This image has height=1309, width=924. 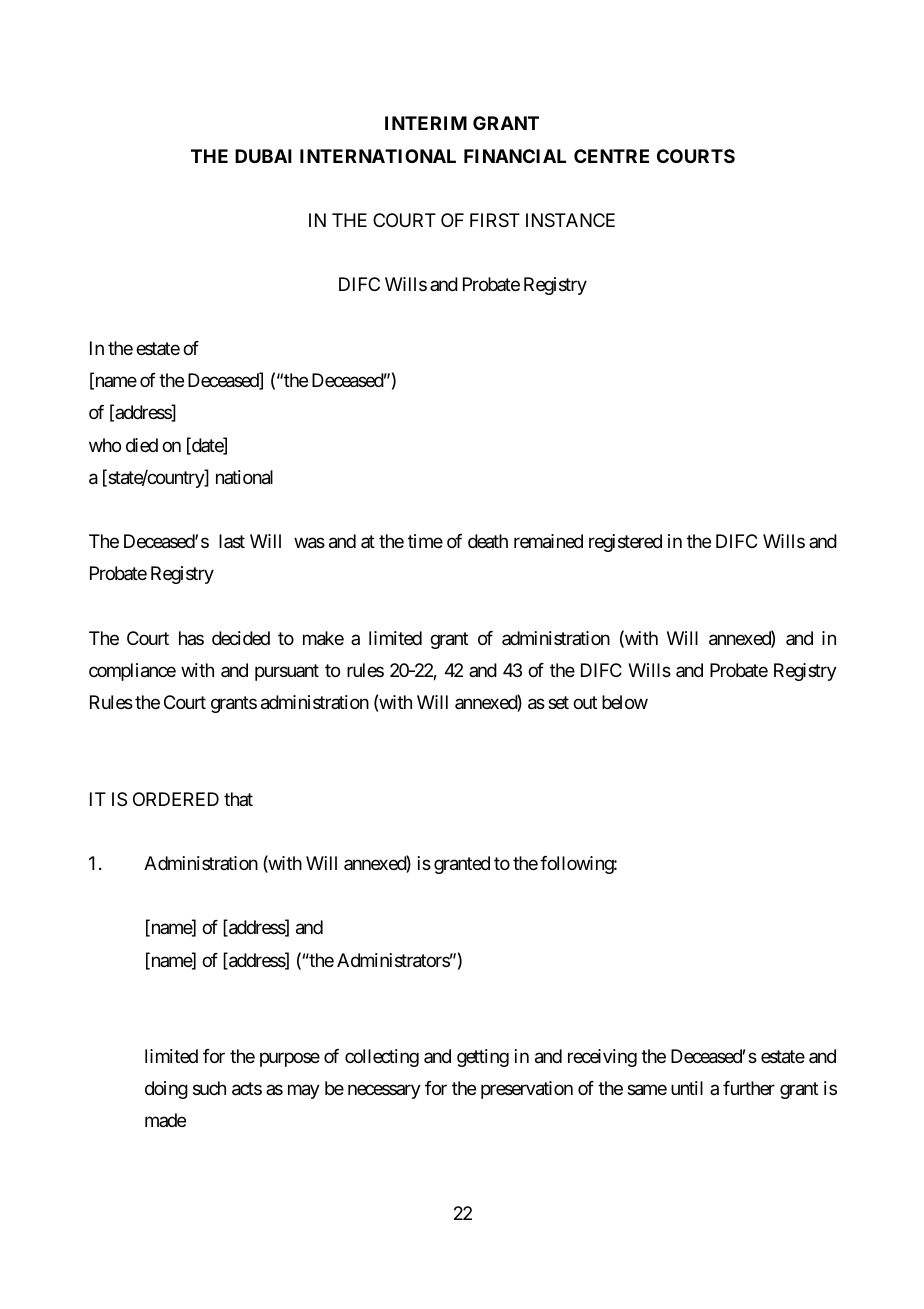 What do you see at coordinates (625, 543) in the image?
I see `registered` at bounding box center [625, 543].
